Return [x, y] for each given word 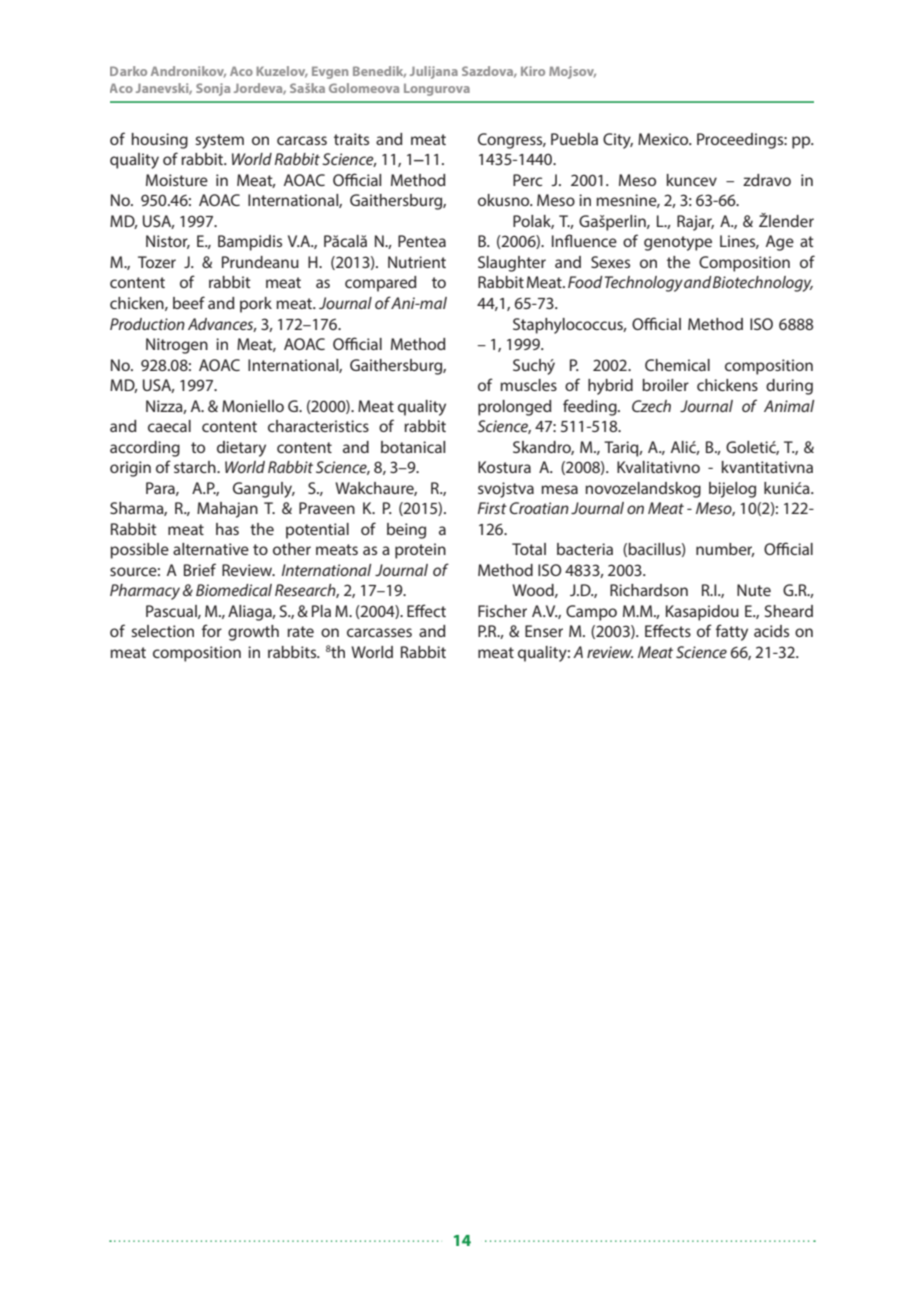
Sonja [213, 89]
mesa [559, 489]
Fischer [502, 611]
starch [196, 467]
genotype [678, 243]
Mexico [664, 139]
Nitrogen [177, 346]
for [212, 630]
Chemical [677, 365]
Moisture [177, 180]
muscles [528, 385]
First [492, 508]
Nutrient [417, 262]
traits [351, 139]
